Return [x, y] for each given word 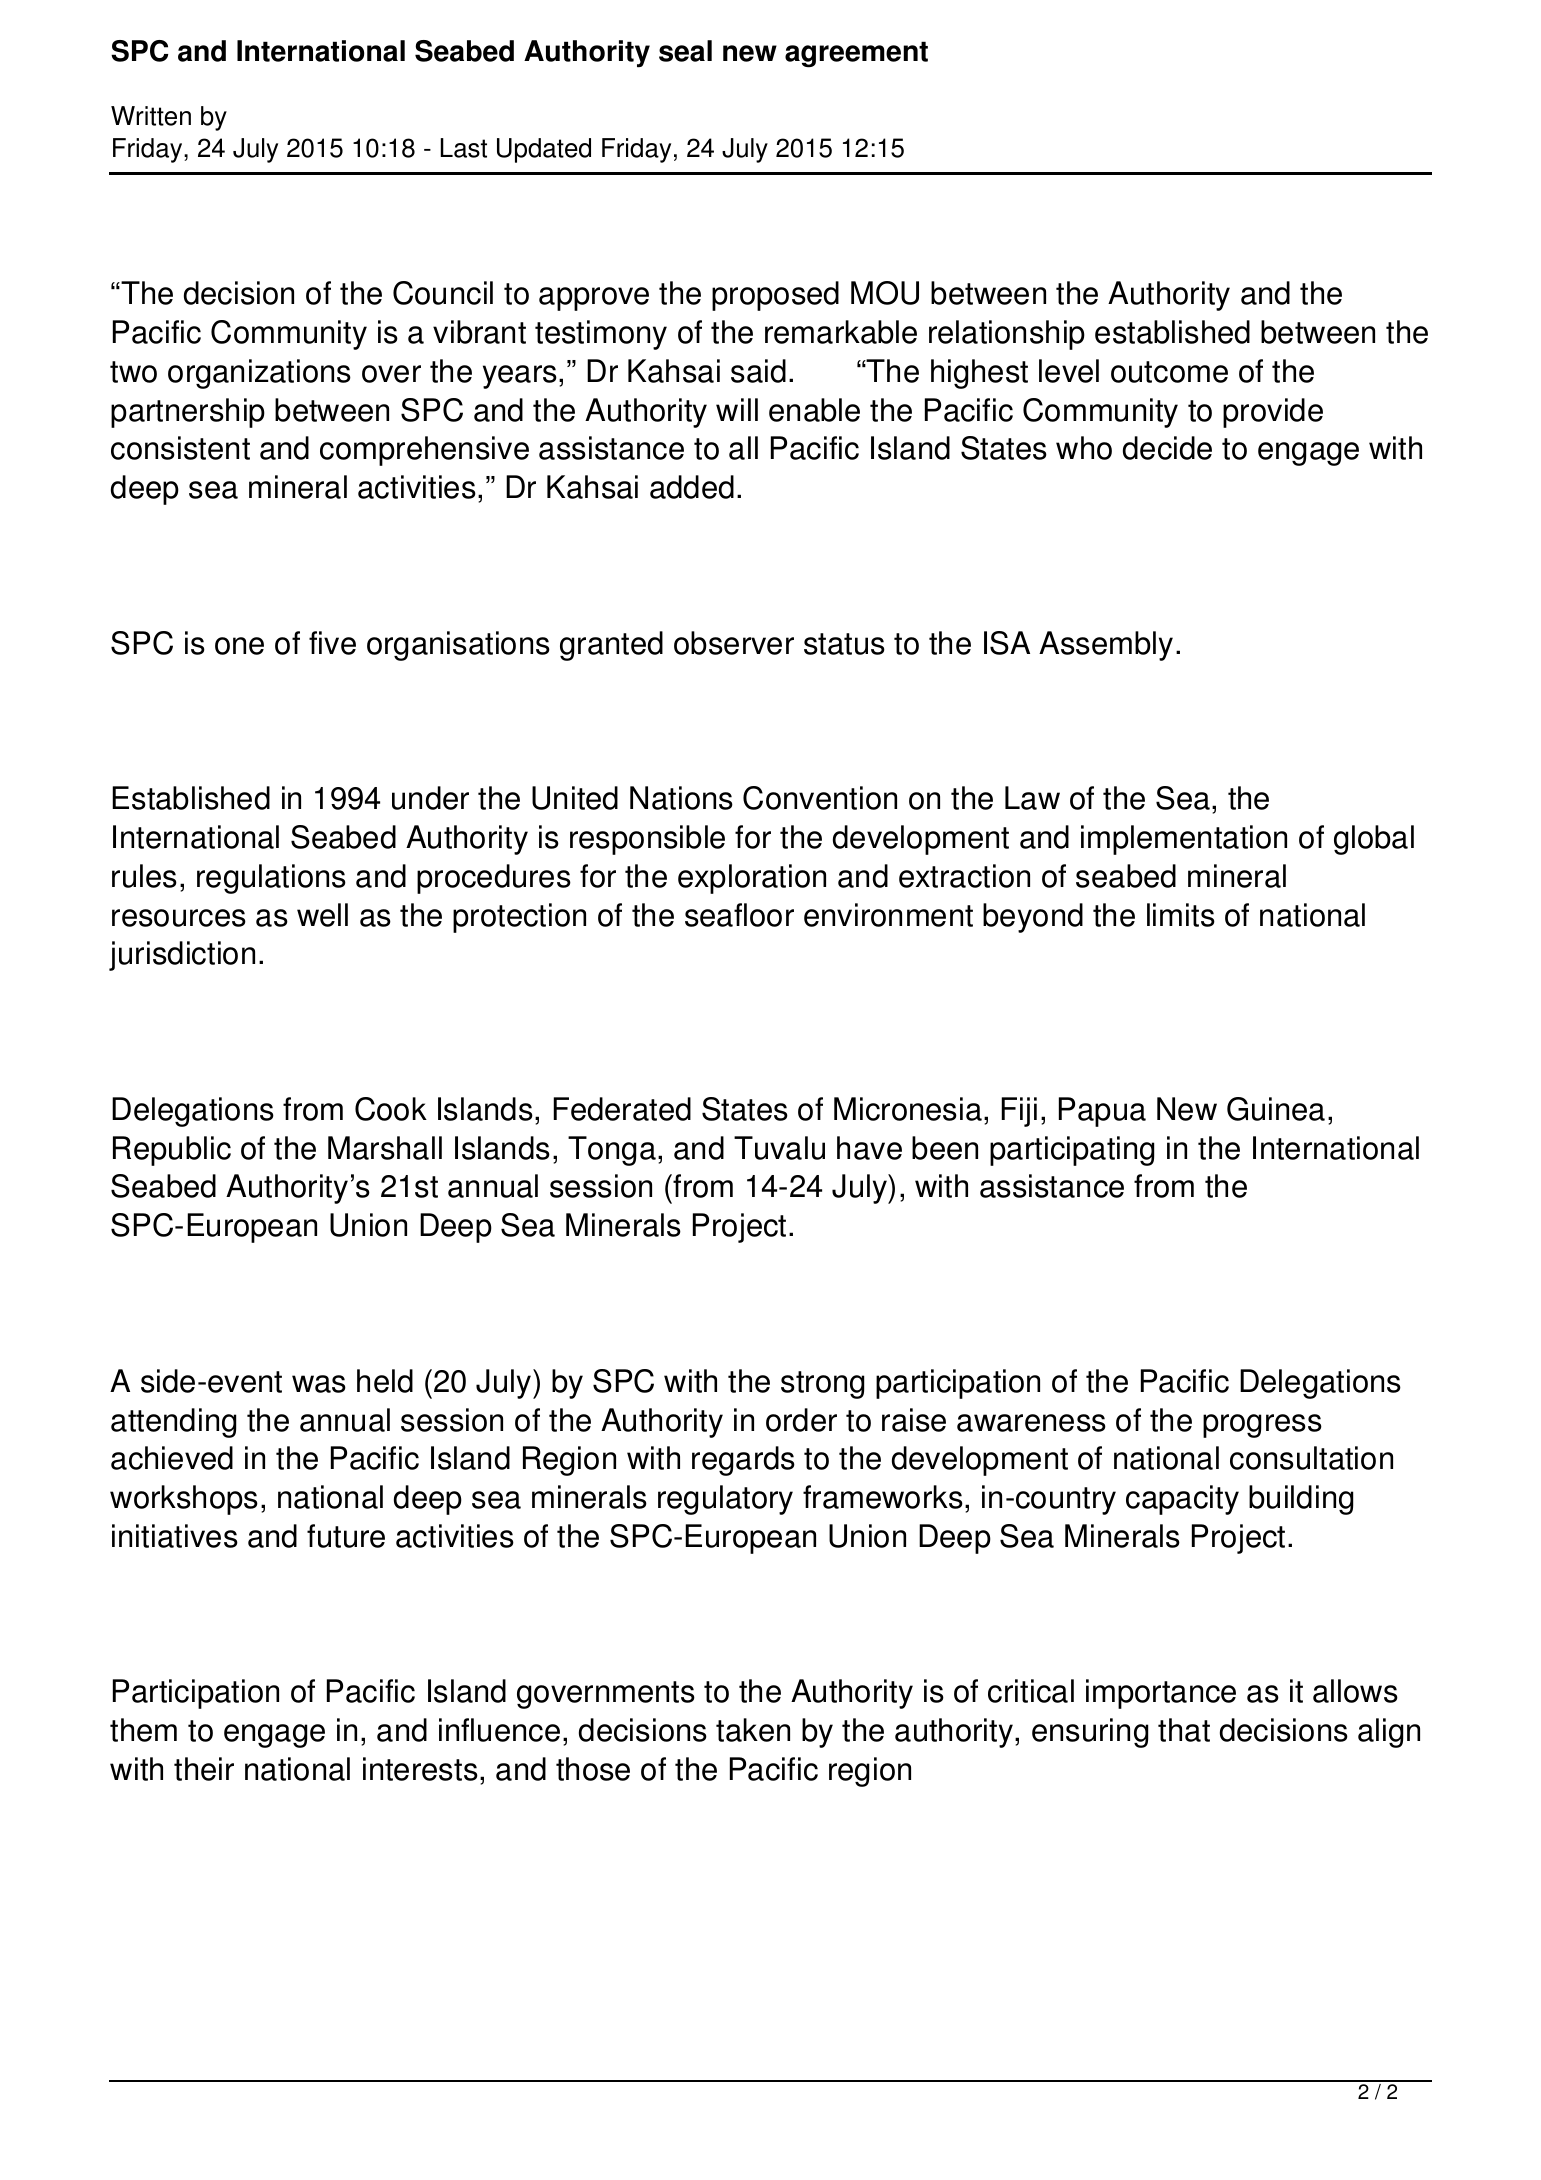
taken [753, 1730]
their [204, 1769]
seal [685, 51]
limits [1181, 915]
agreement [856, 54]
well [322, 915]
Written [151, 116]
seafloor [739, 915]
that [1184, 1730]
